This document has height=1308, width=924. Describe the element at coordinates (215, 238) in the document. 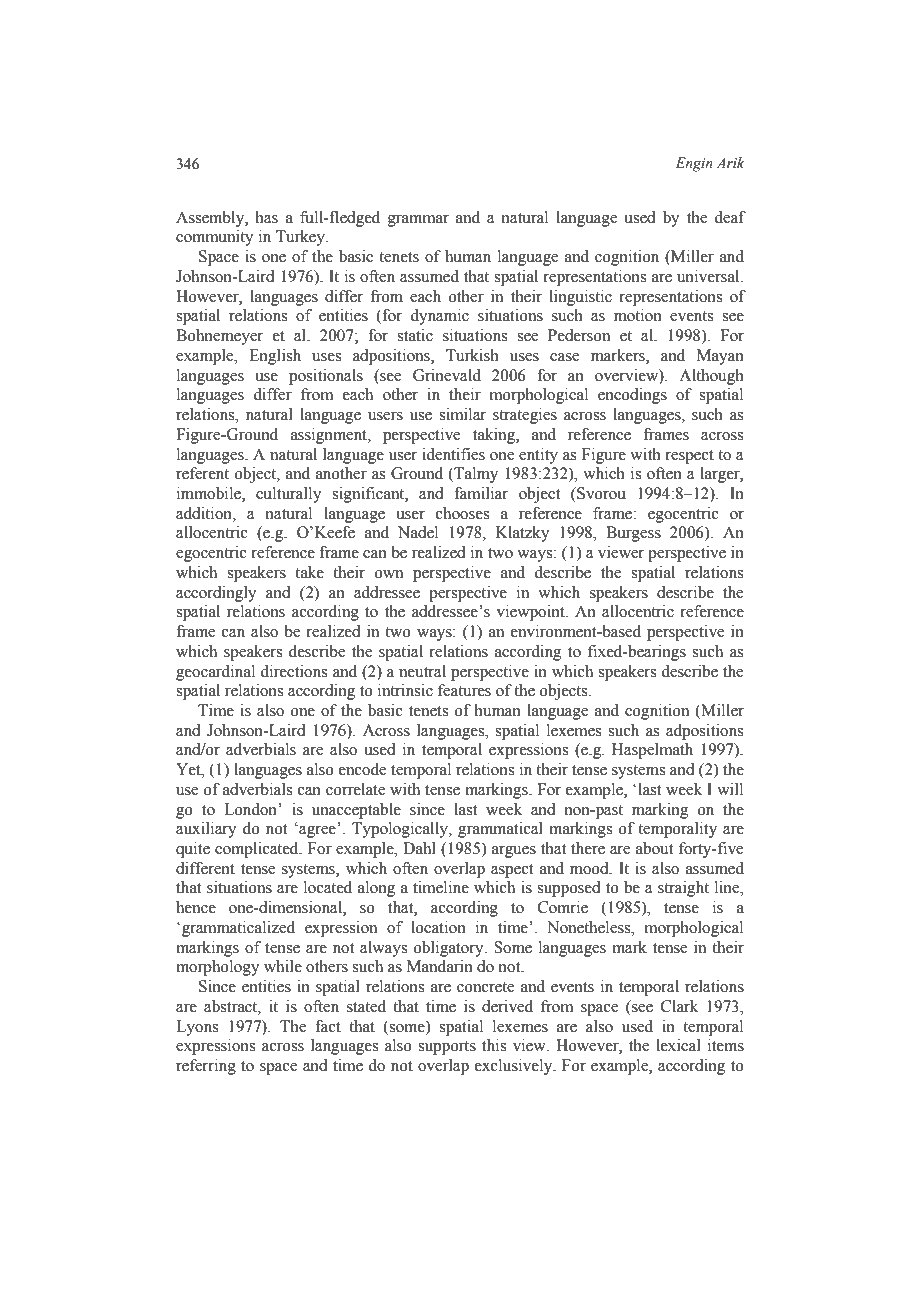

I see `community` at that location.
